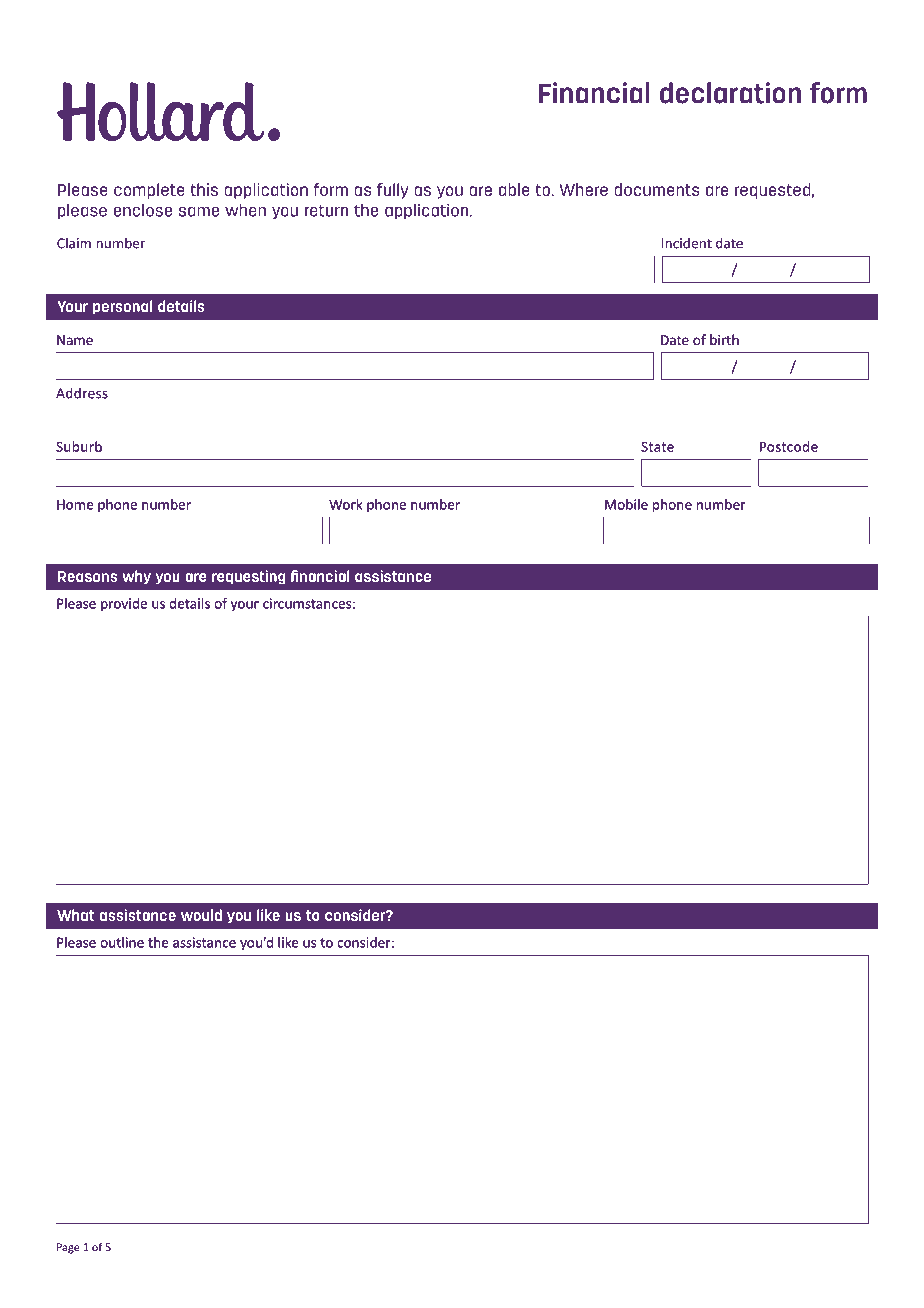 The height and width of the image is (1308, 924). Describe the element at coordinates (249, 577) in the image. I see `requesting` at that location.
